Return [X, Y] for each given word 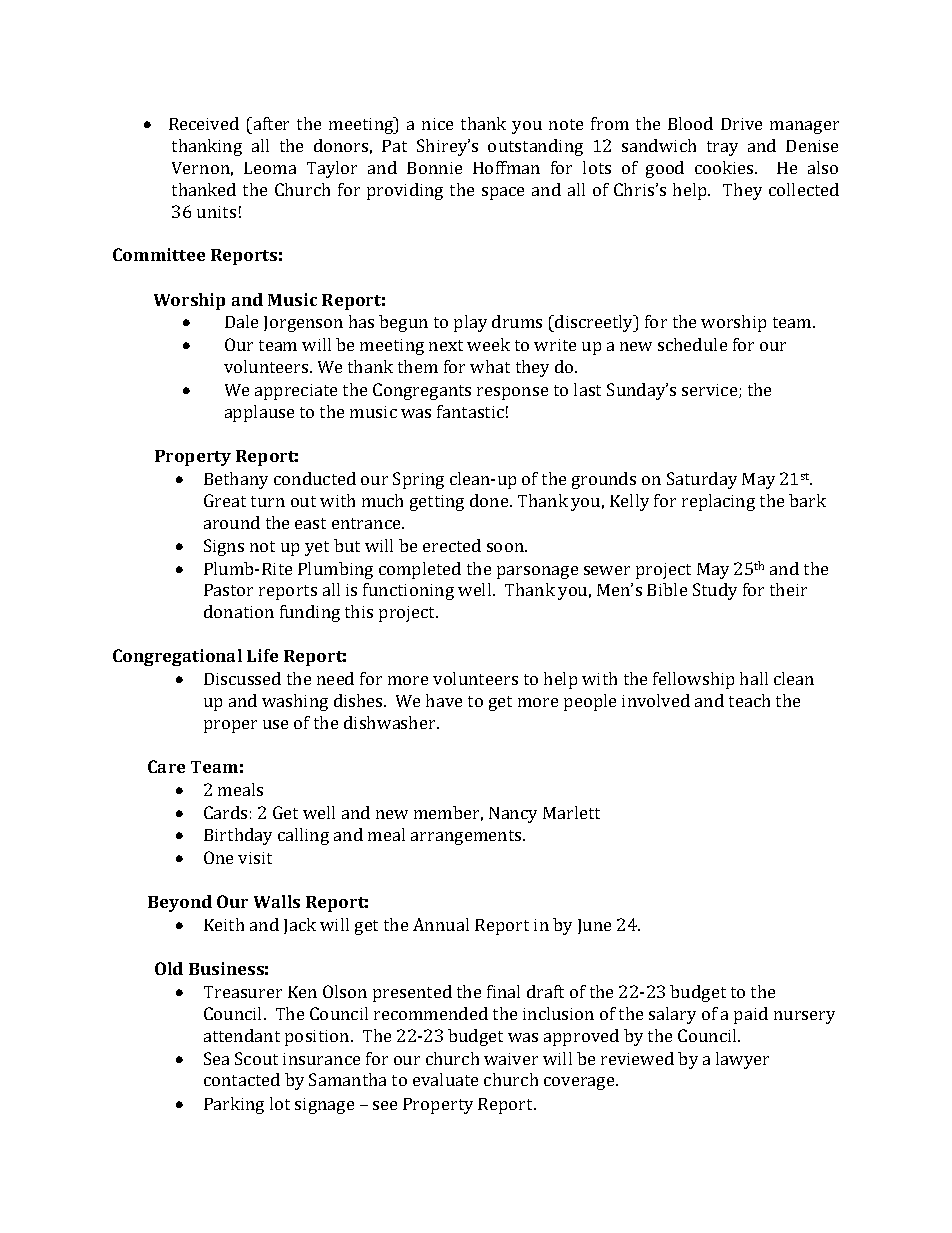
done [490, 500]
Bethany [236, 480]
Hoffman [506, 167]
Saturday [702, 480]
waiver [511, 1059]
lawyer [742, 1060]
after [270, 123]
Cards [225, 812]
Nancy [513, 815]
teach [749, 700]
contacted [242, 1079]
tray [722, 148]
